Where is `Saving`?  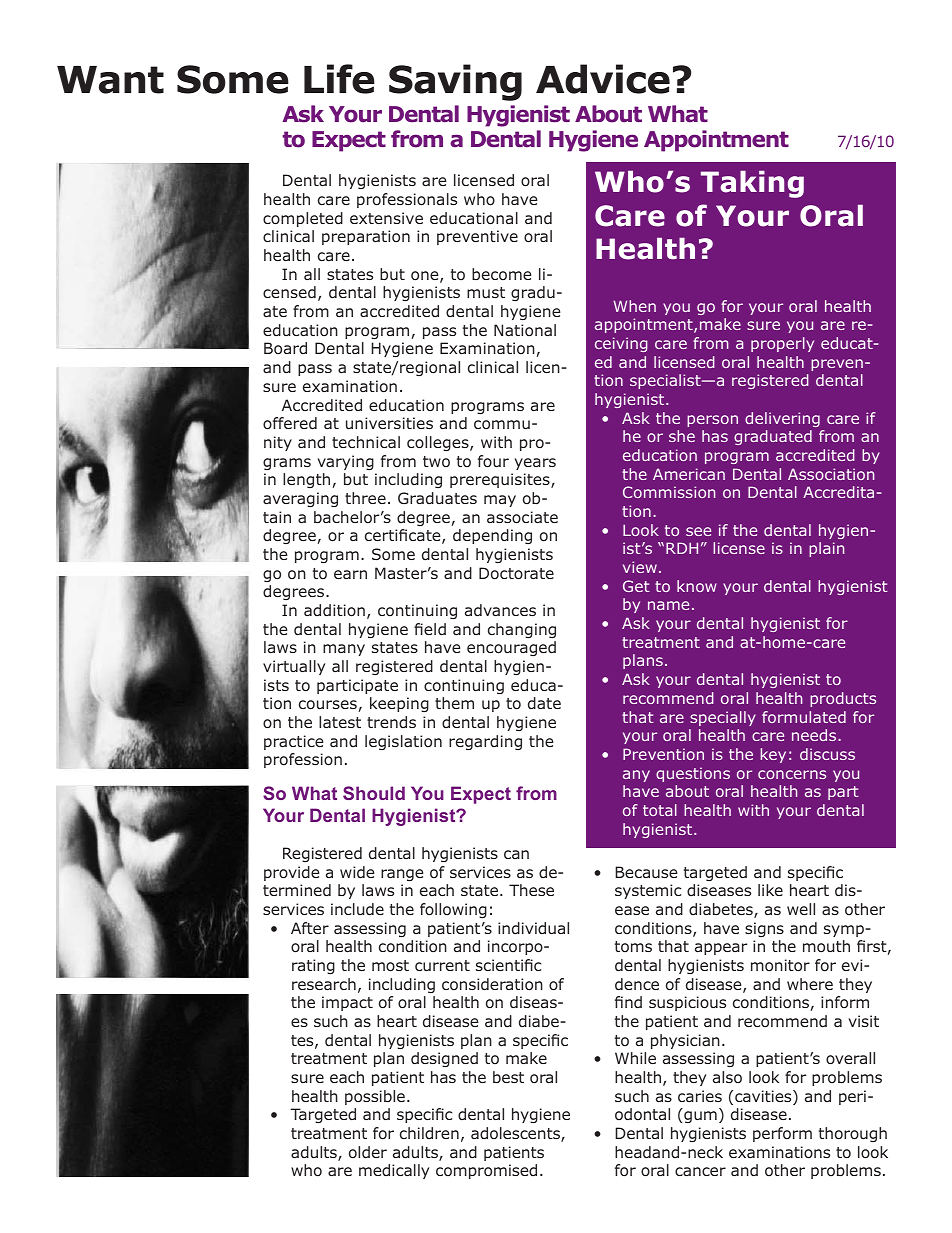 Saving is located at coordinates (455, 82).
